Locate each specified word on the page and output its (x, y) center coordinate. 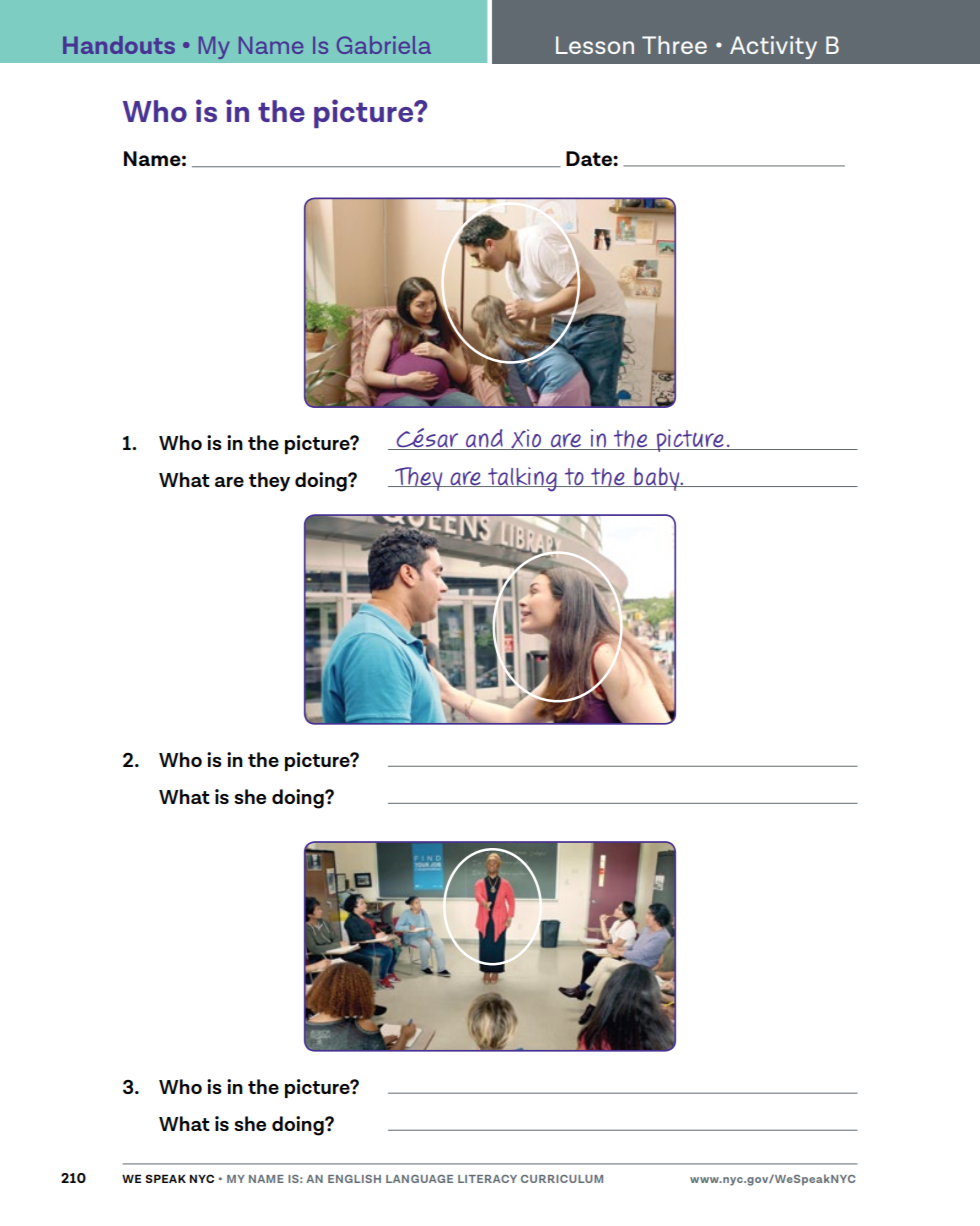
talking (523, 479)
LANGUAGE (419, 1179)
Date (590, 158)
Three (674, 45)
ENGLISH (354, 1179)
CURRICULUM (562, 1179)
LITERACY (487, 1179)
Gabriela (384, 45)
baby (657, 479)
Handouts (119, 45)
